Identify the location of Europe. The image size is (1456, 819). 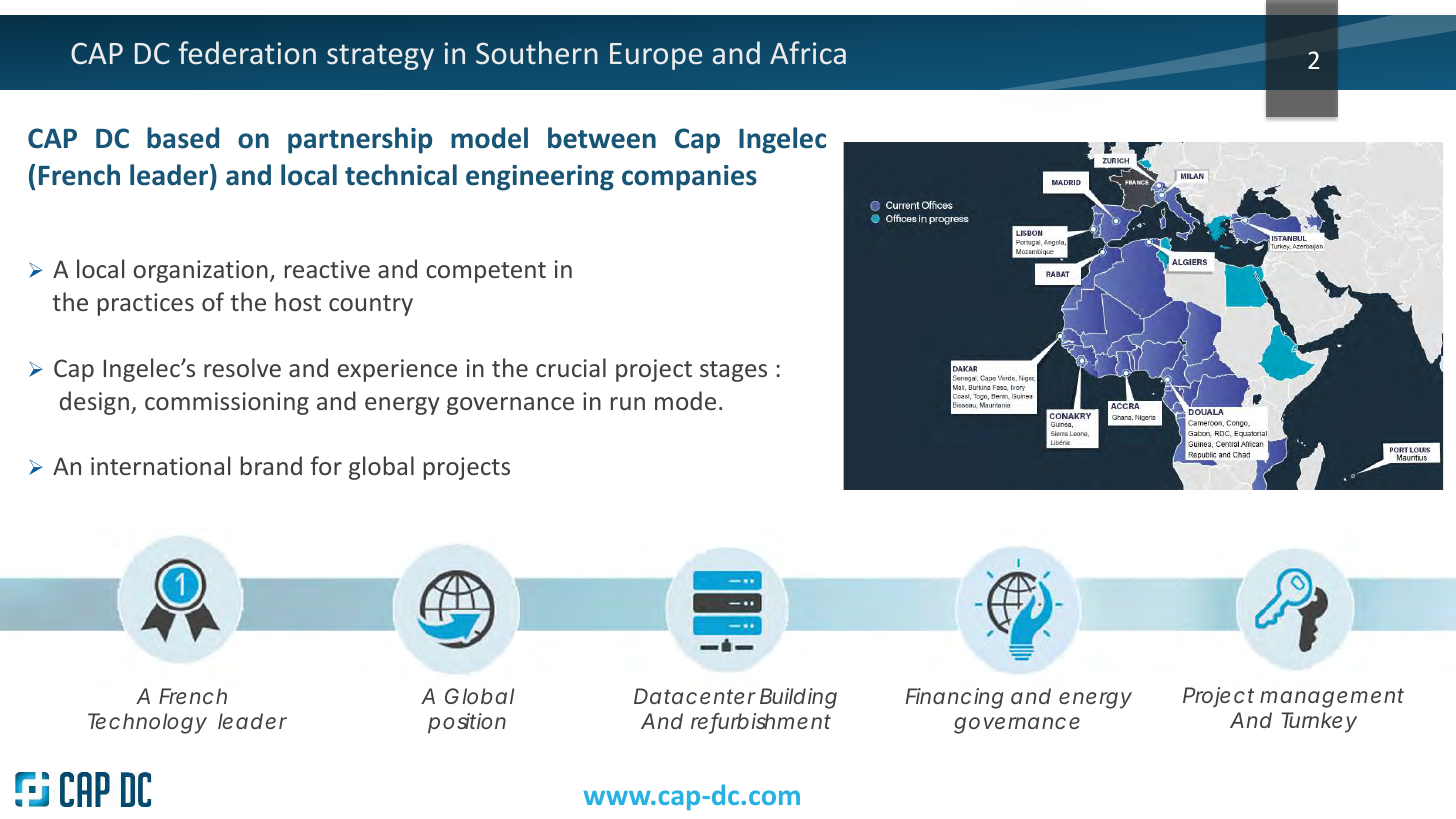
(656, 56).
